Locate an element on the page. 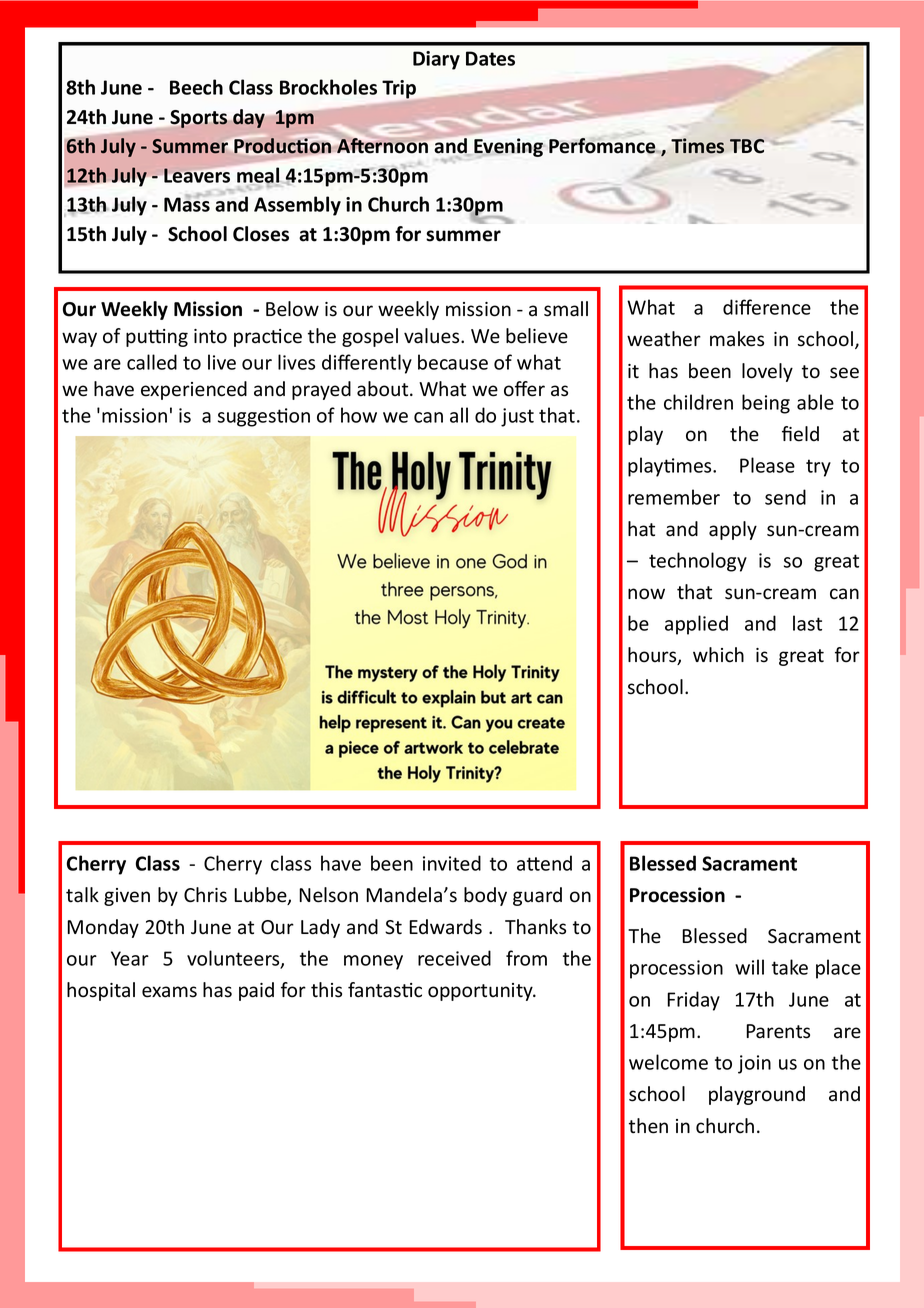 The image size is (924, 1308). technology is located at coordinates (698, 562).
